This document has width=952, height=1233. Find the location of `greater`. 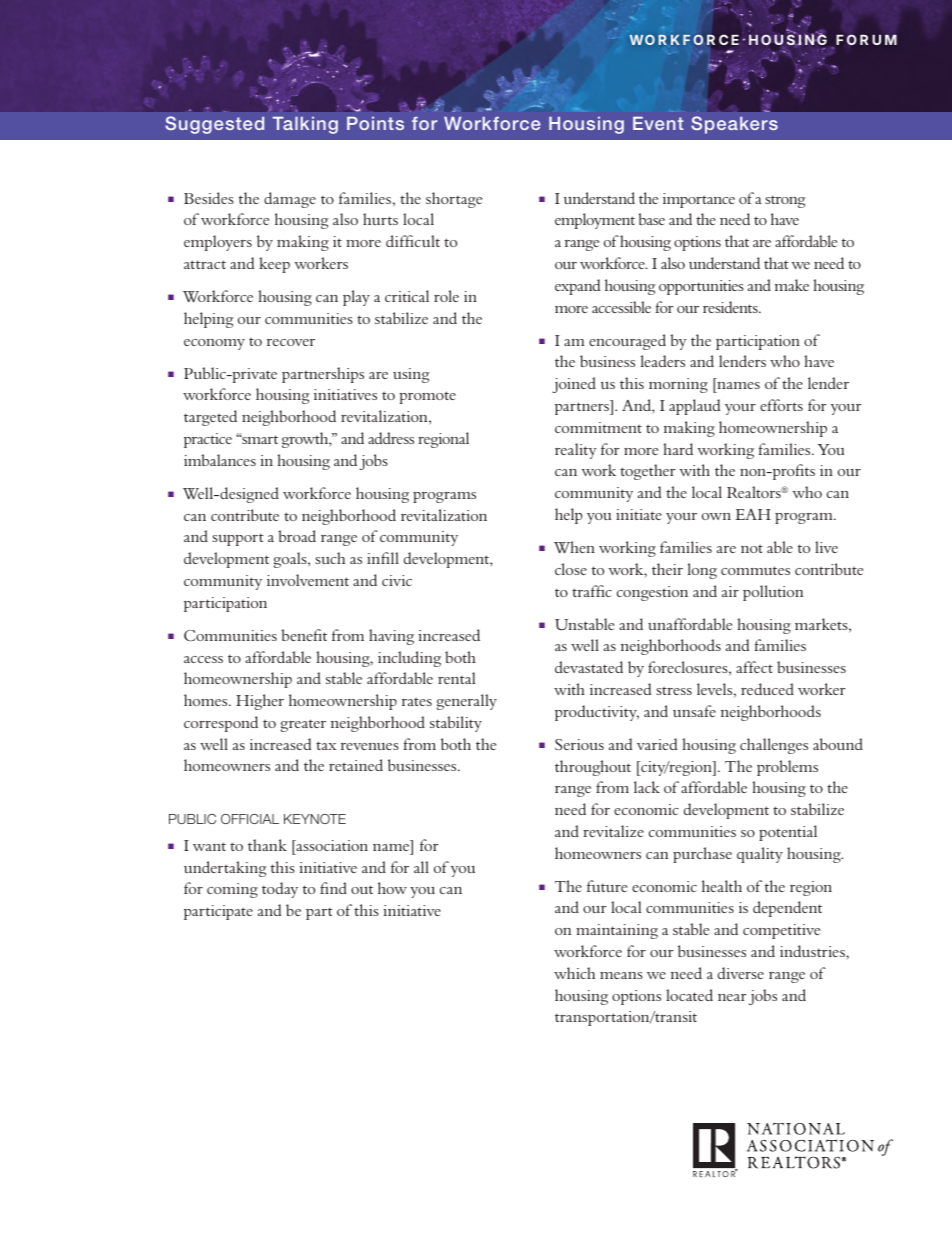

greater is located at coordinates (303, 725).
